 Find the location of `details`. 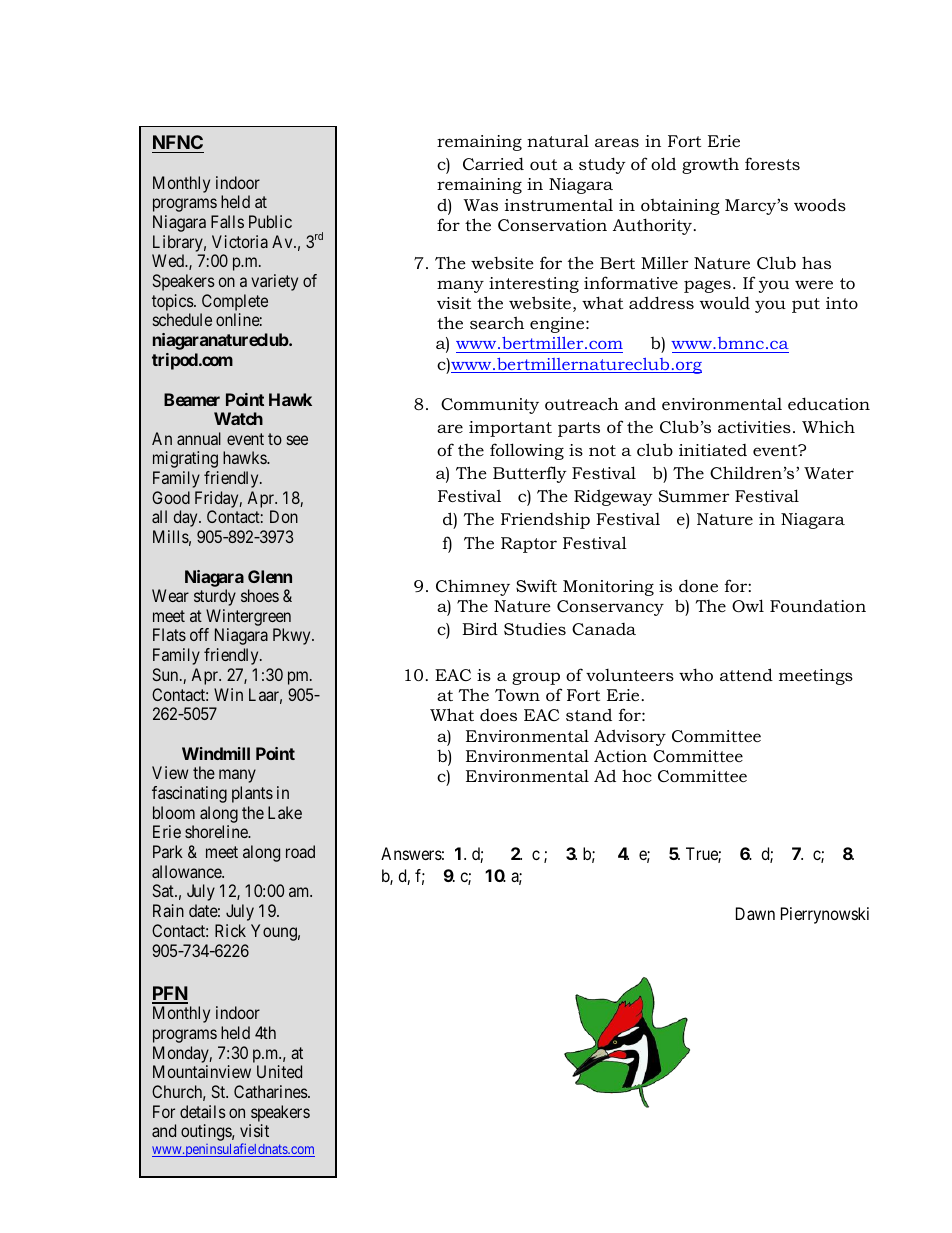

details is located at coordinates (203, 1111).
